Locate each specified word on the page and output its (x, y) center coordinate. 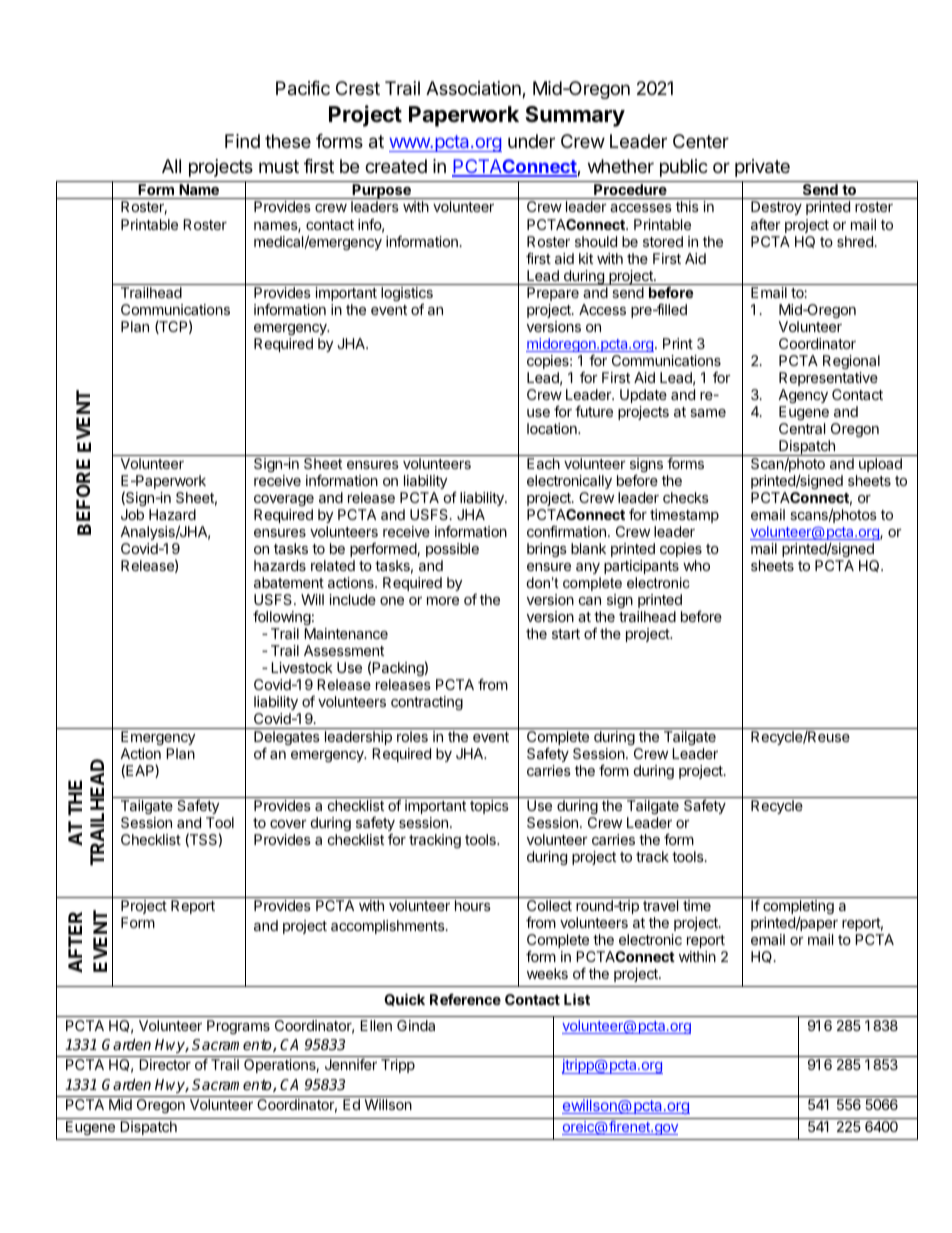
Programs (238, 1027)
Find (242, 141)
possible (452, 550)
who (696, 565)
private (762, 168)
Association (474, 89)
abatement (289, 582)
